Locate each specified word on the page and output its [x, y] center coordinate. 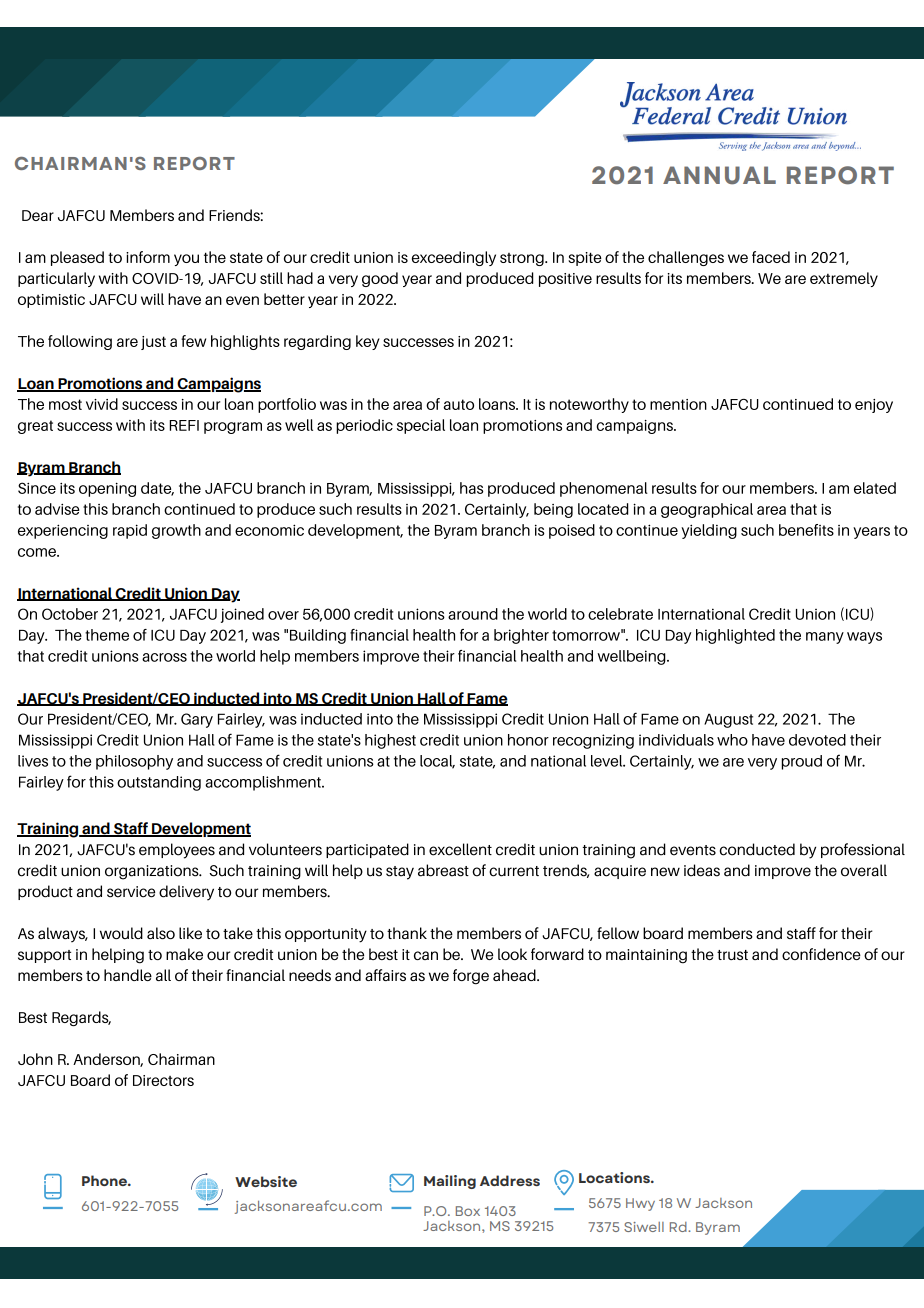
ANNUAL [719, 175]
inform [148, 257]
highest [390, 741]
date [157, 489]
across [164, 657]
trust [732, 955]
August [728, 720]
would [121, 933]
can [426, 955]
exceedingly [454, 258]
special [421, 426]
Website [266, 1181]
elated [875, 488]
